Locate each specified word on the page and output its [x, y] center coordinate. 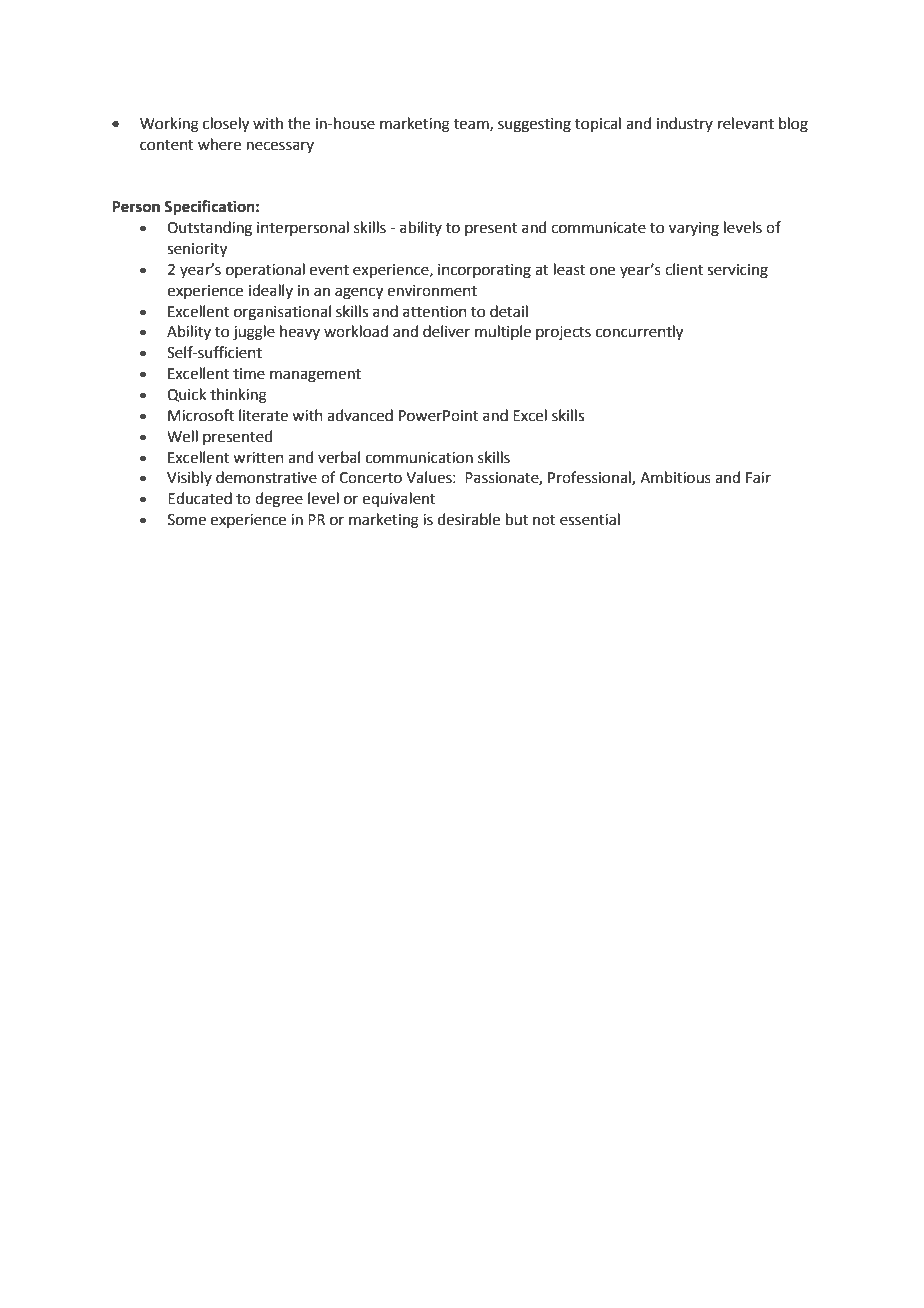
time [249, 374]
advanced [360, 415]
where [219, 144]
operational [265, 270]
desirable [469, 519]
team [472, 125]
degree [279, 500]
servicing [737, 271]
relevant [746, 123]
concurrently [639, 333]
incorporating [484, 271]
